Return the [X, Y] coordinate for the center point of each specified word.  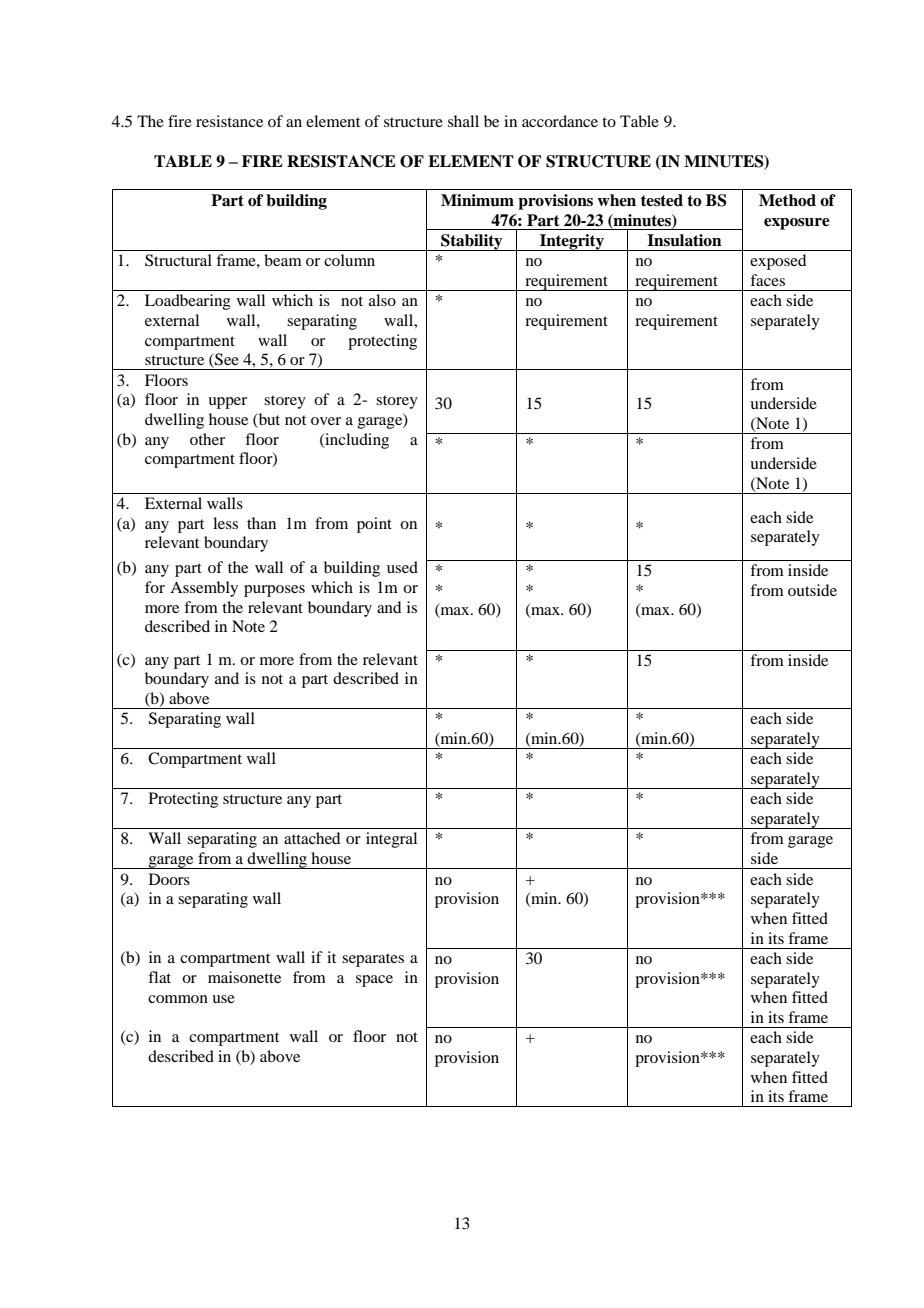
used [402, 567]
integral [391, 840]
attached [312, 838]
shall [463, 121]
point [374, 525]
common [178, 999]
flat [159, 977]
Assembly [204, 589]
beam [283, 260]
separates [373, 960]
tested [662, 200]
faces [767, 280]
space [374, 981]
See [226, 360]
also [382, 300]
